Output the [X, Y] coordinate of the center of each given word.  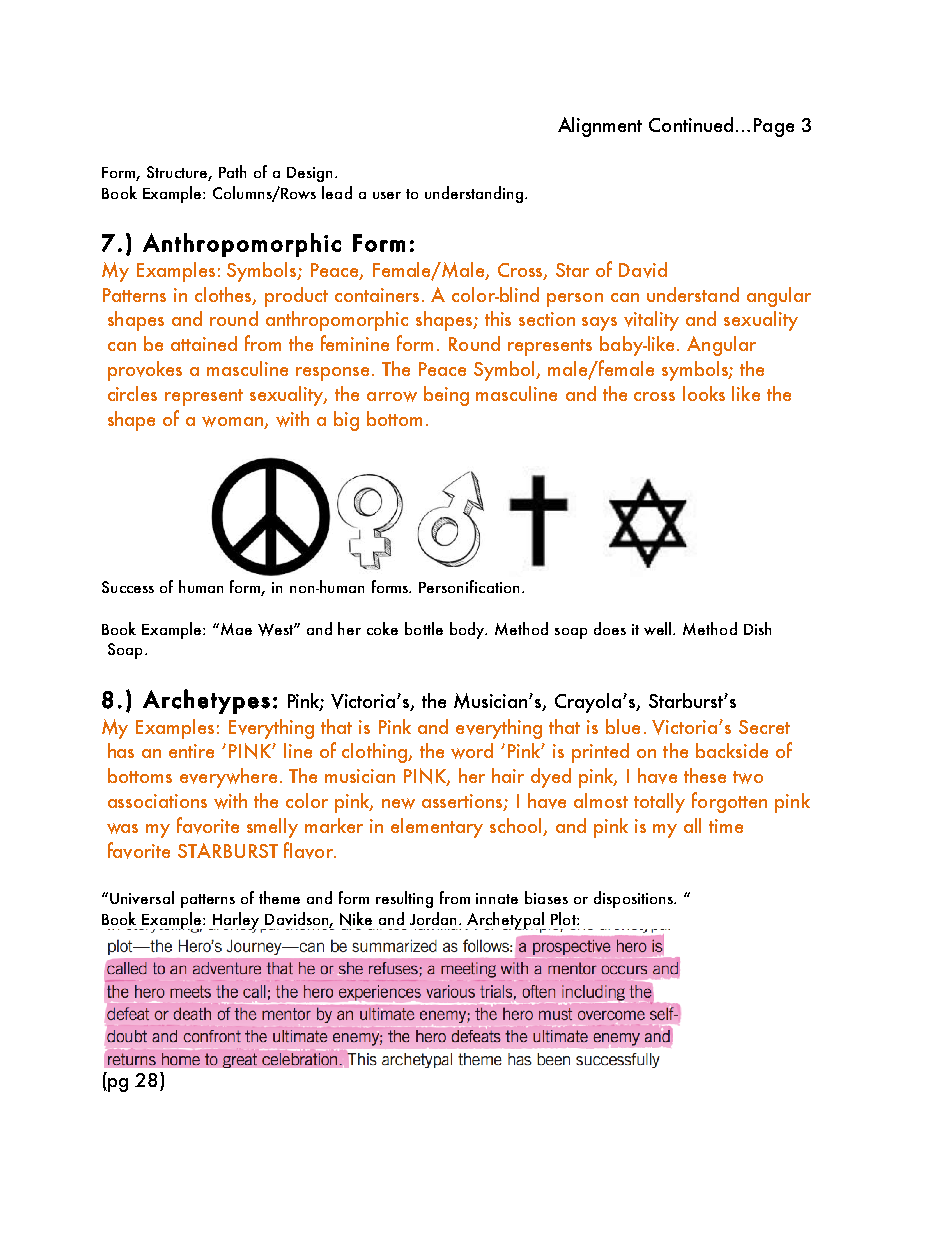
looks [704, 393]
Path [232, 171]
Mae [236, 629]
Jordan [435, 918]
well [659, 628]
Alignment [600, 127]
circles [132, 393]
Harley [236, 921]
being [446, 396]
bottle [424, 628]
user [387, 195]
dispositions [634, 899]
